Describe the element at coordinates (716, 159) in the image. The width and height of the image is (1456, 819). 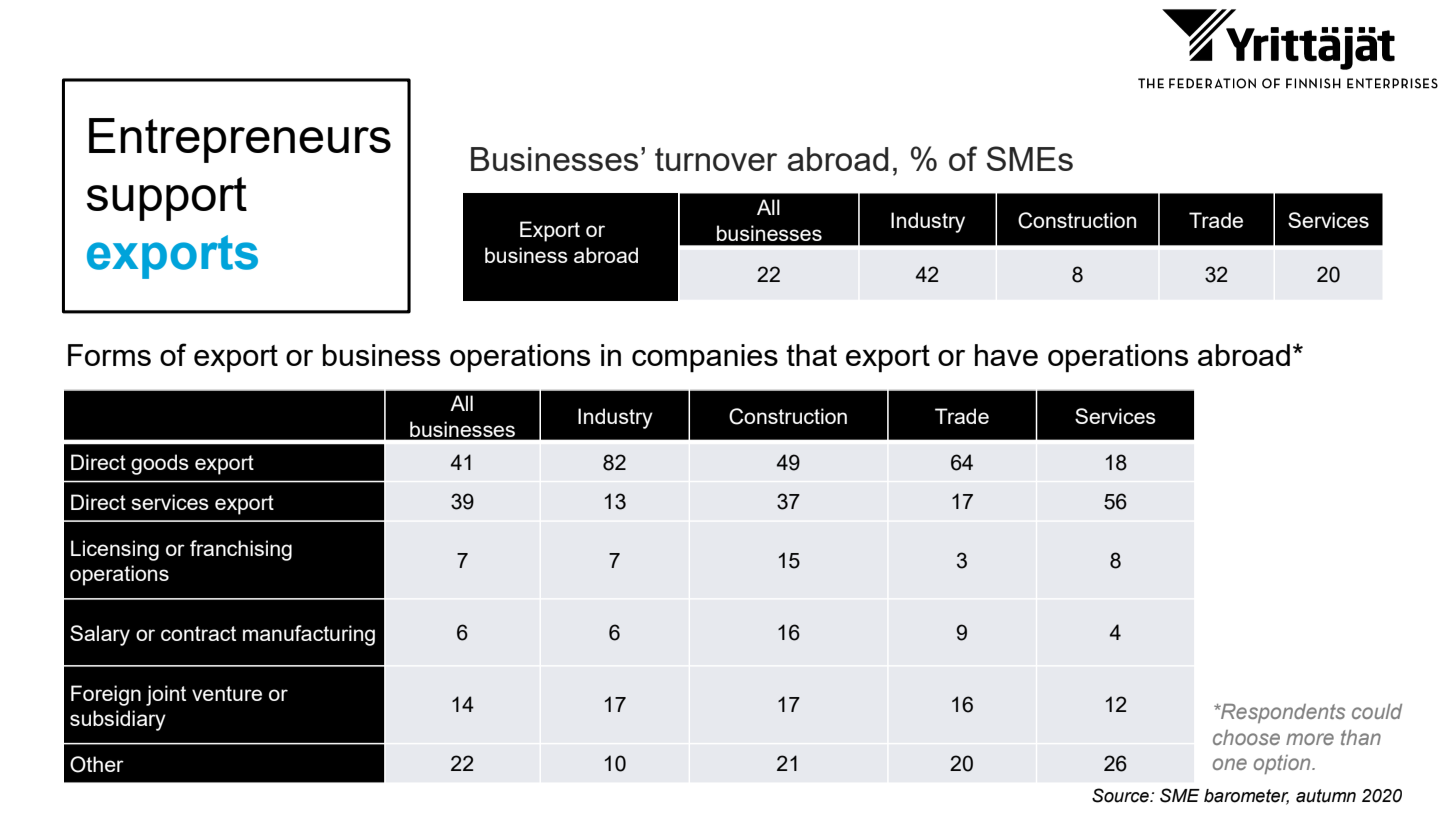
I see `turnover` at that location.
